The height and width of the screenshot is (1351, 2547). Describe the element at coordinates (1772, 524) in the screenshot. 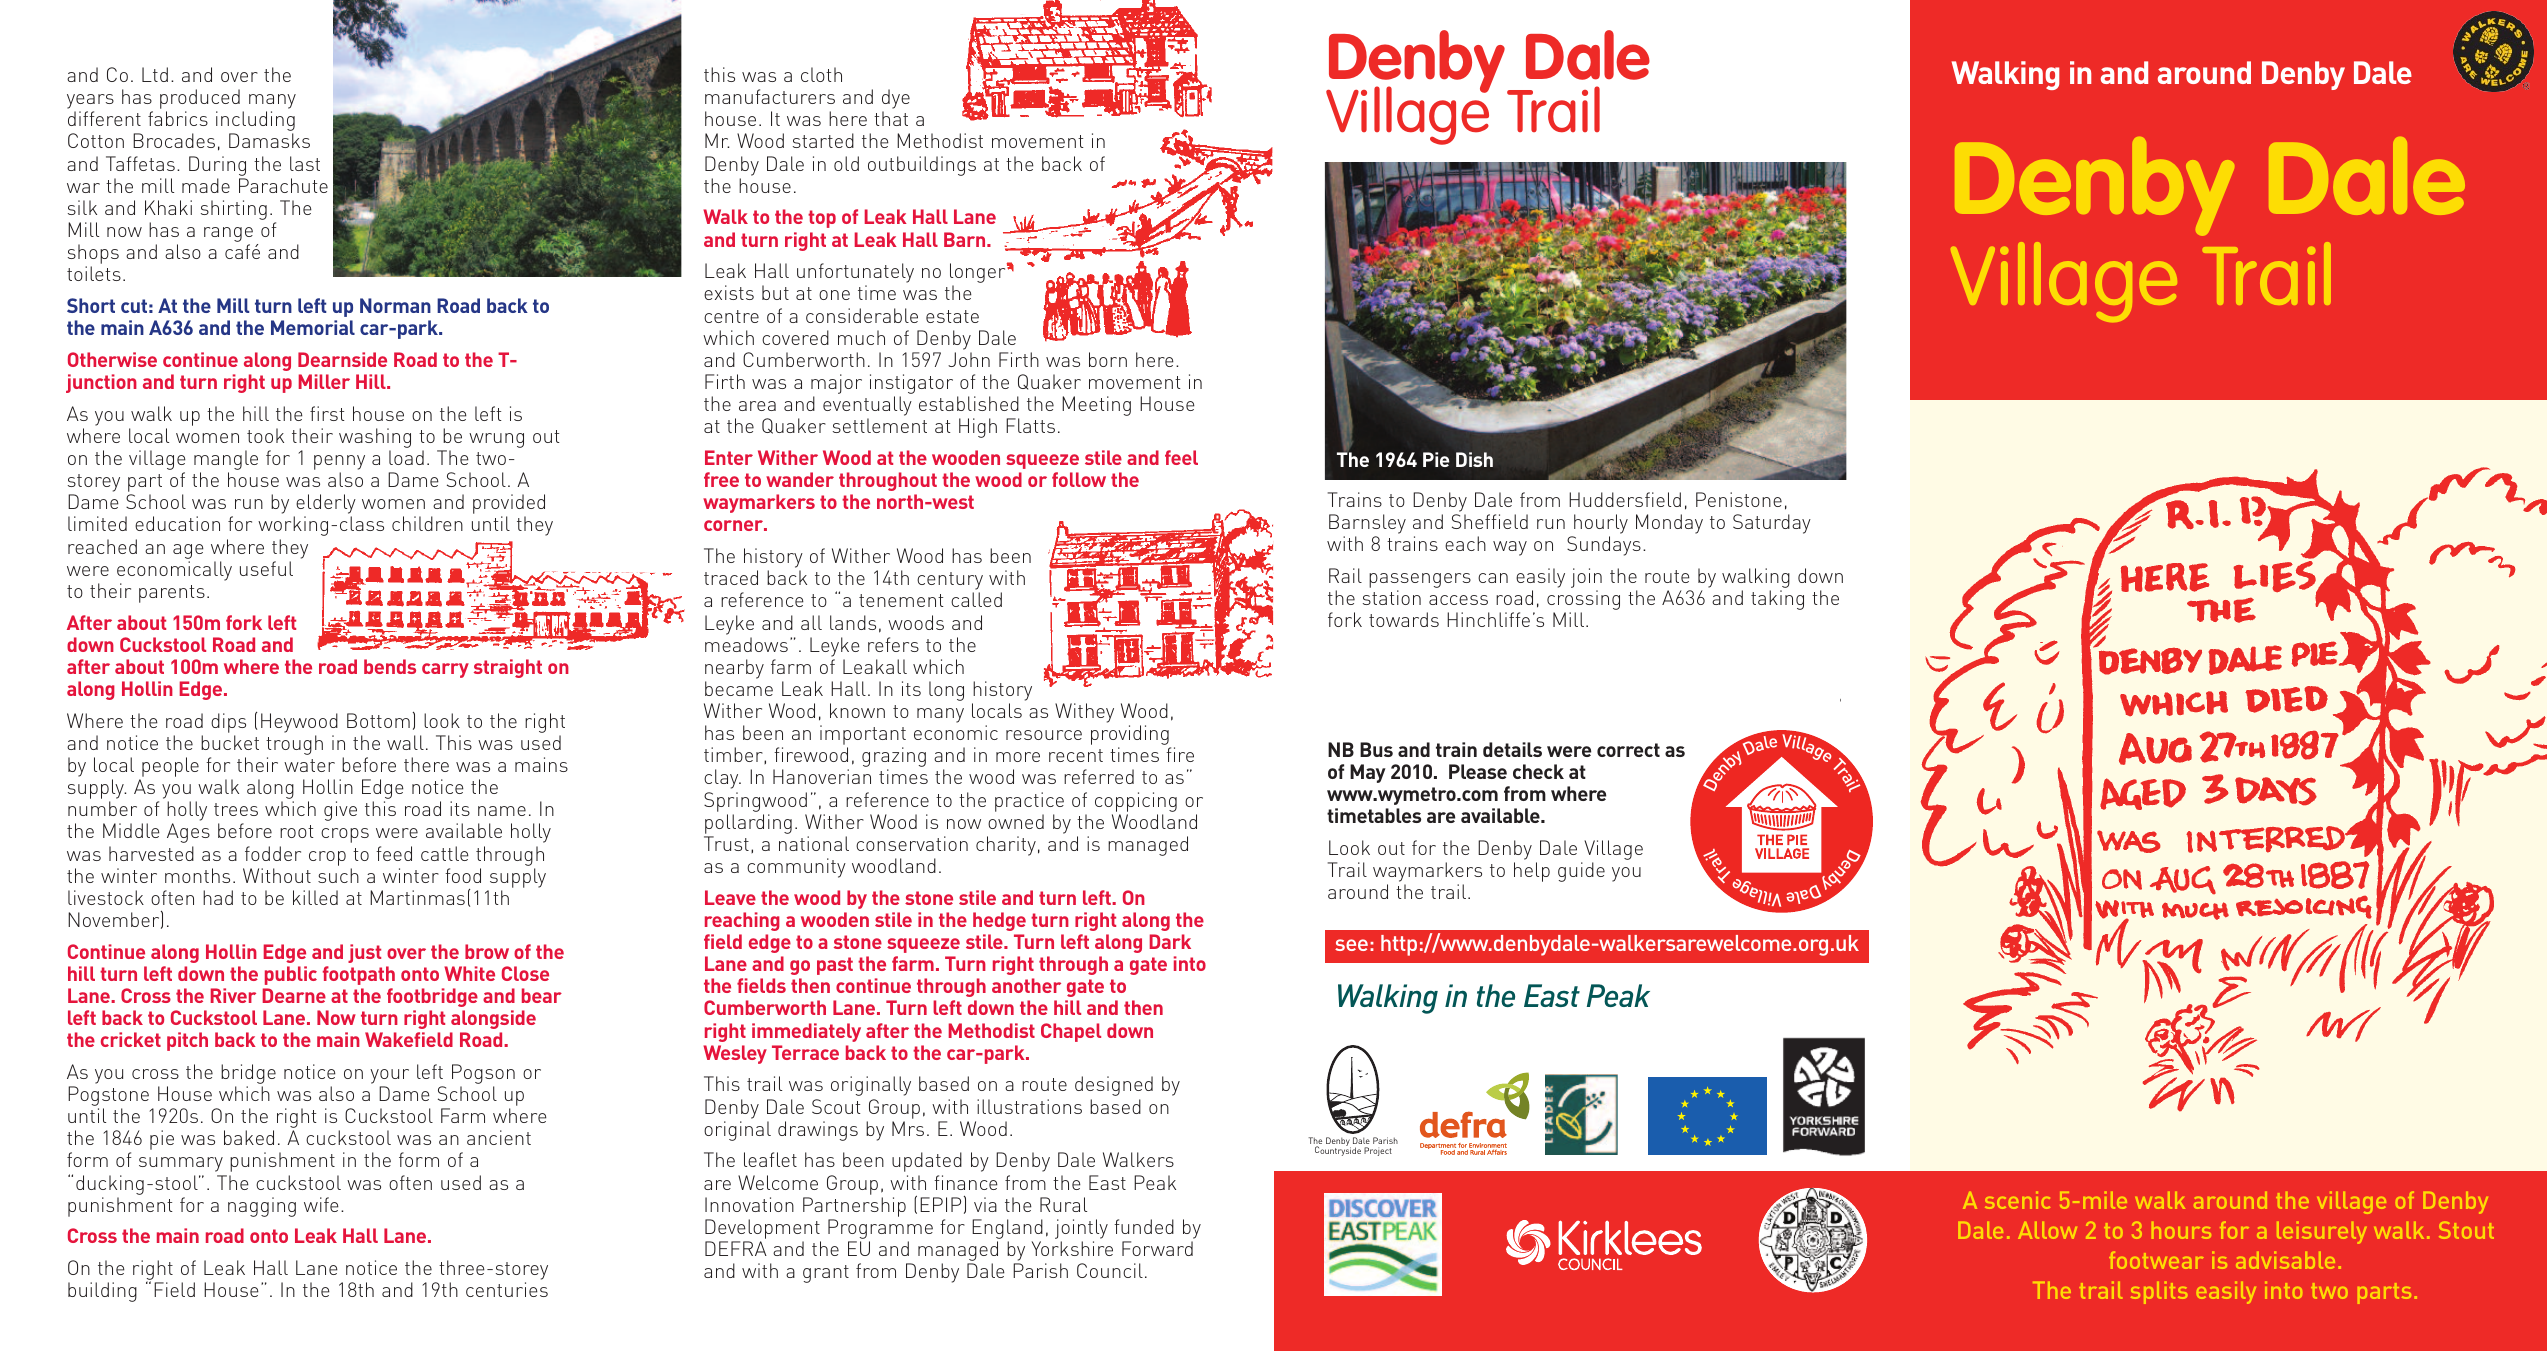

I see `Saturday` at that location.
